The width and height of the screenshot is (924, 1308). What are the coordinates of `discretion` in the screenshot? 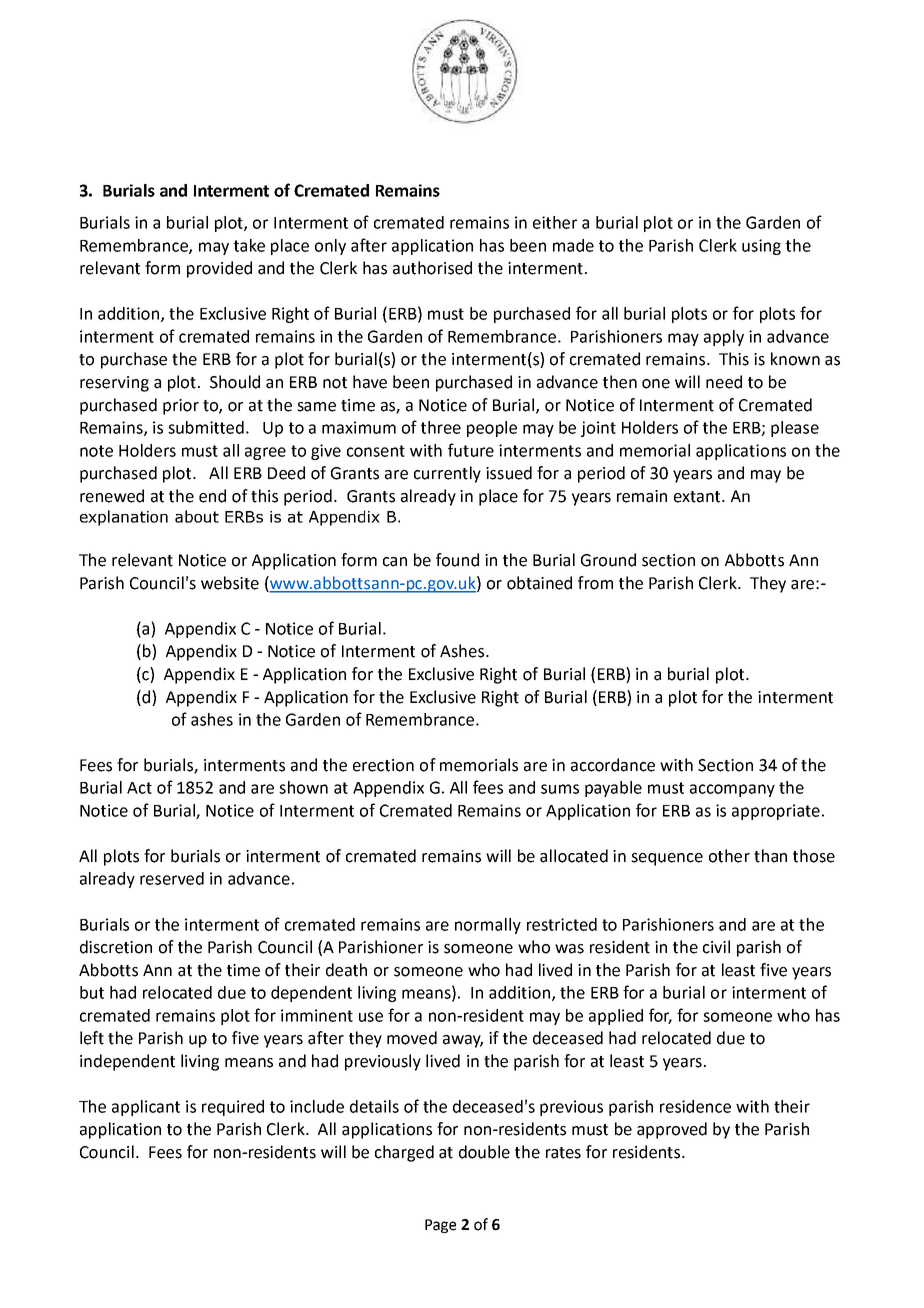 It's located at (116, 947).
